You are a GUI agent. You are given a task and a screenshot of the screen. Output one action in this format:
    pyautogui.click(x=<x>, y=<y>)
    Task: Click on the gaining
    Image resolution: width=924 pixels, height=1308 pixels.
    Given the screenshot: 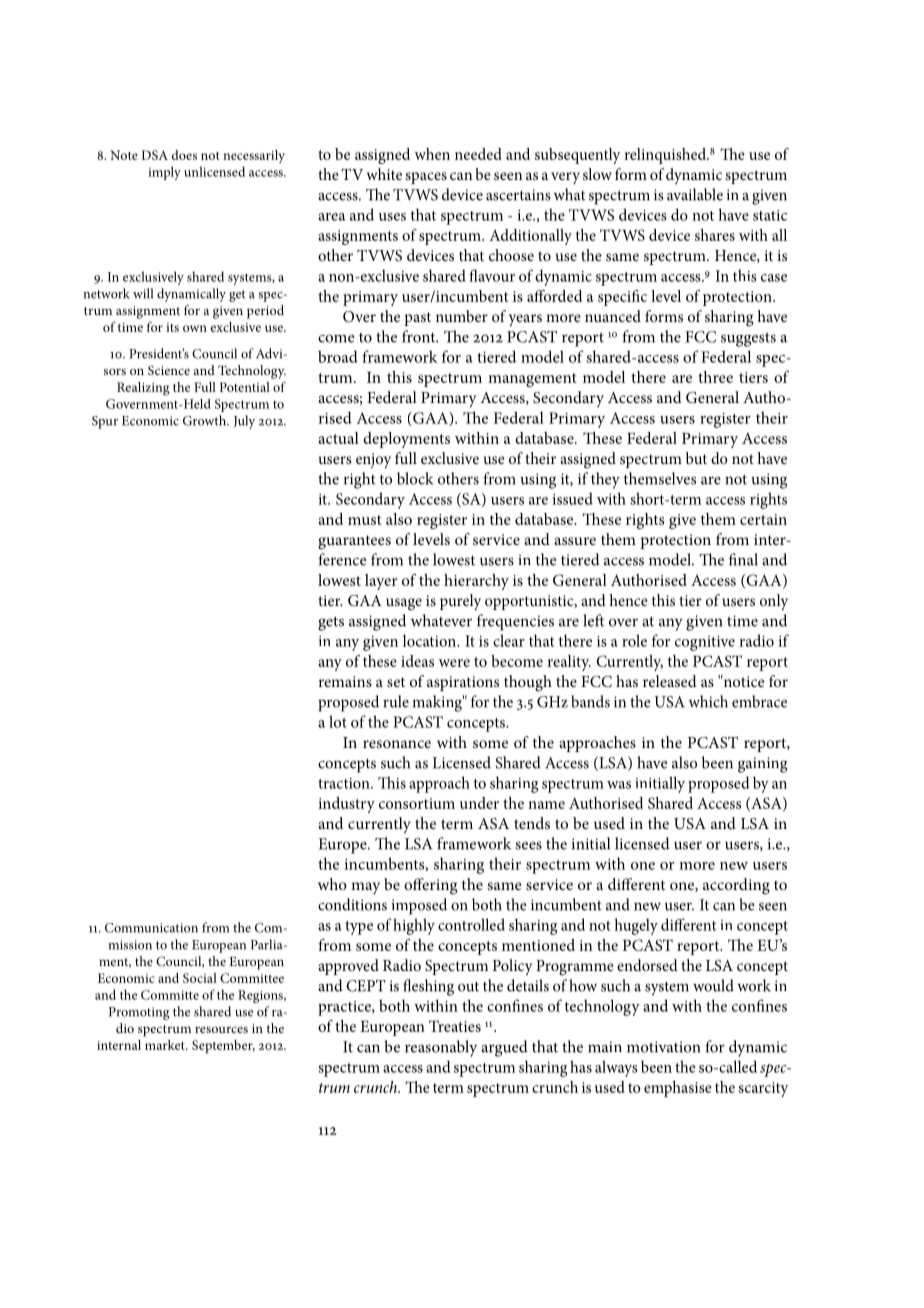 What is the action you would take?
    pyautogui.click(x=763, y=765)
